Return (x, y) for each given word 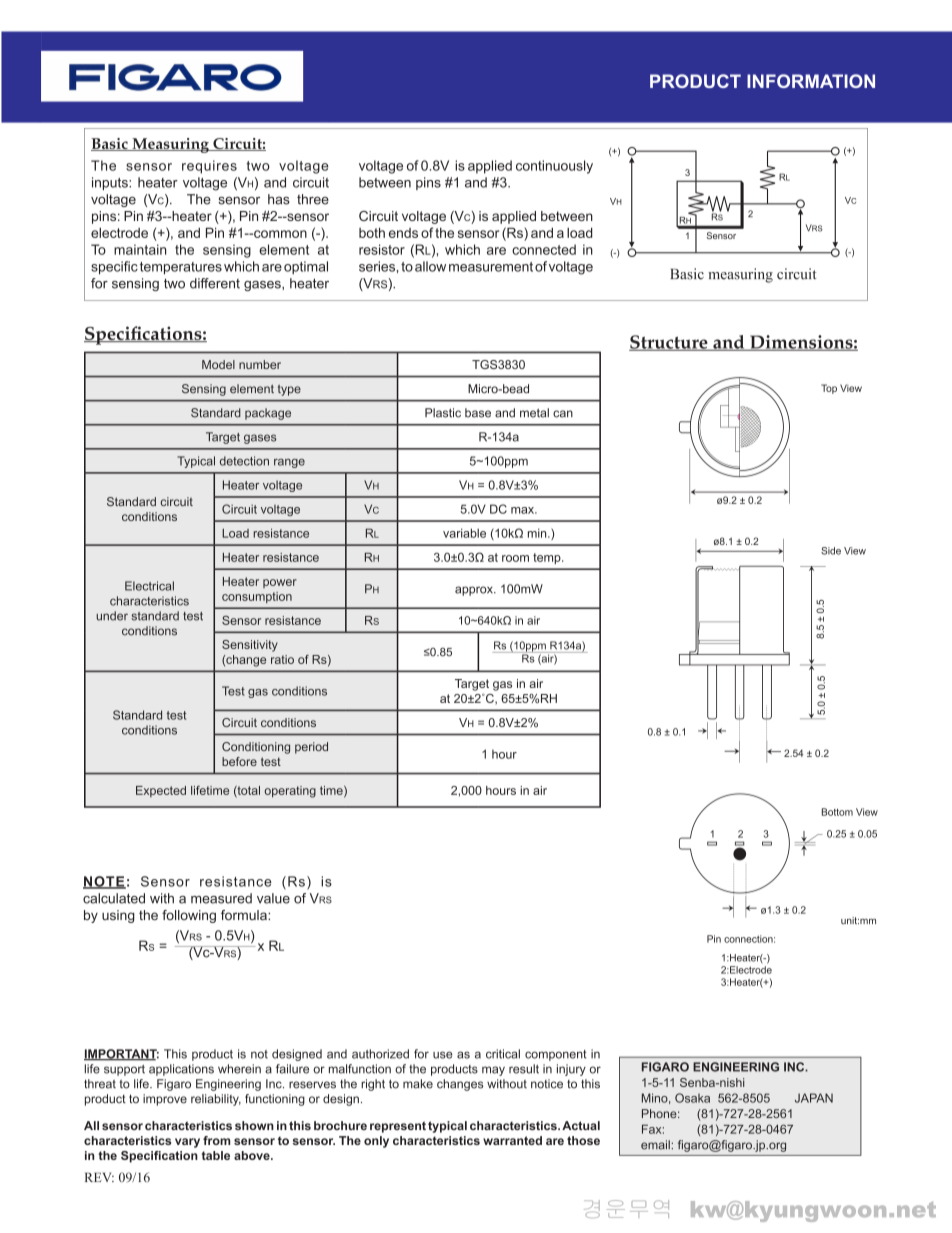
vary (187, 1143)
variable (464, 533)
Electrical (149, 586)
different (215, 283)
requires (209, 167)
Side (831, 551)
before (239, 761)
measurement (491, 267)
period (311, 748)
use (443, 1055)
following (189, 916)
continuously (554, 167)
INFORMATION (811, 81)
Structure (669, 343)
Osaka (692, 1098)
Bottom (837, 812)
